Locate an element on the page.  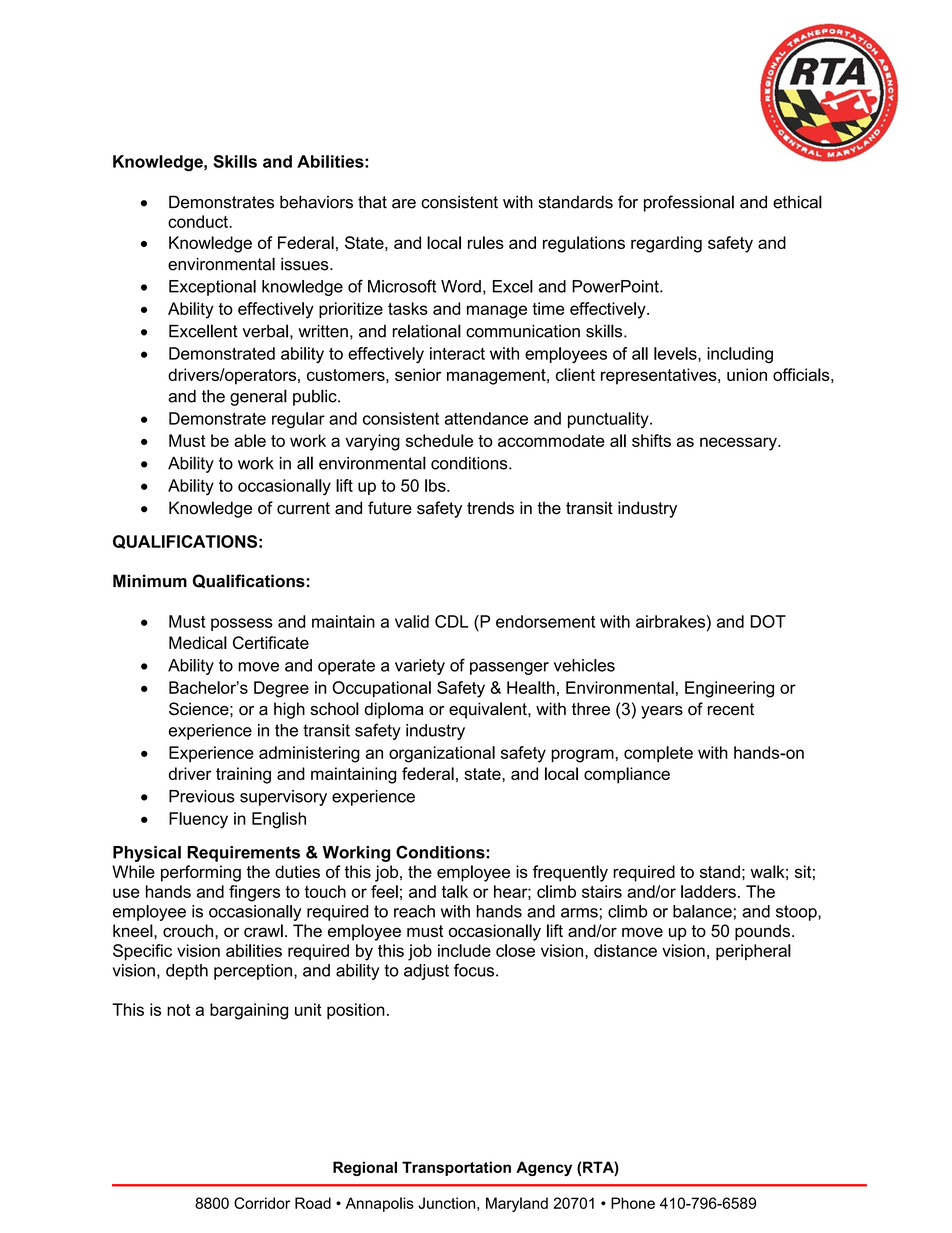
rules is located at coordinates (486, 242).
